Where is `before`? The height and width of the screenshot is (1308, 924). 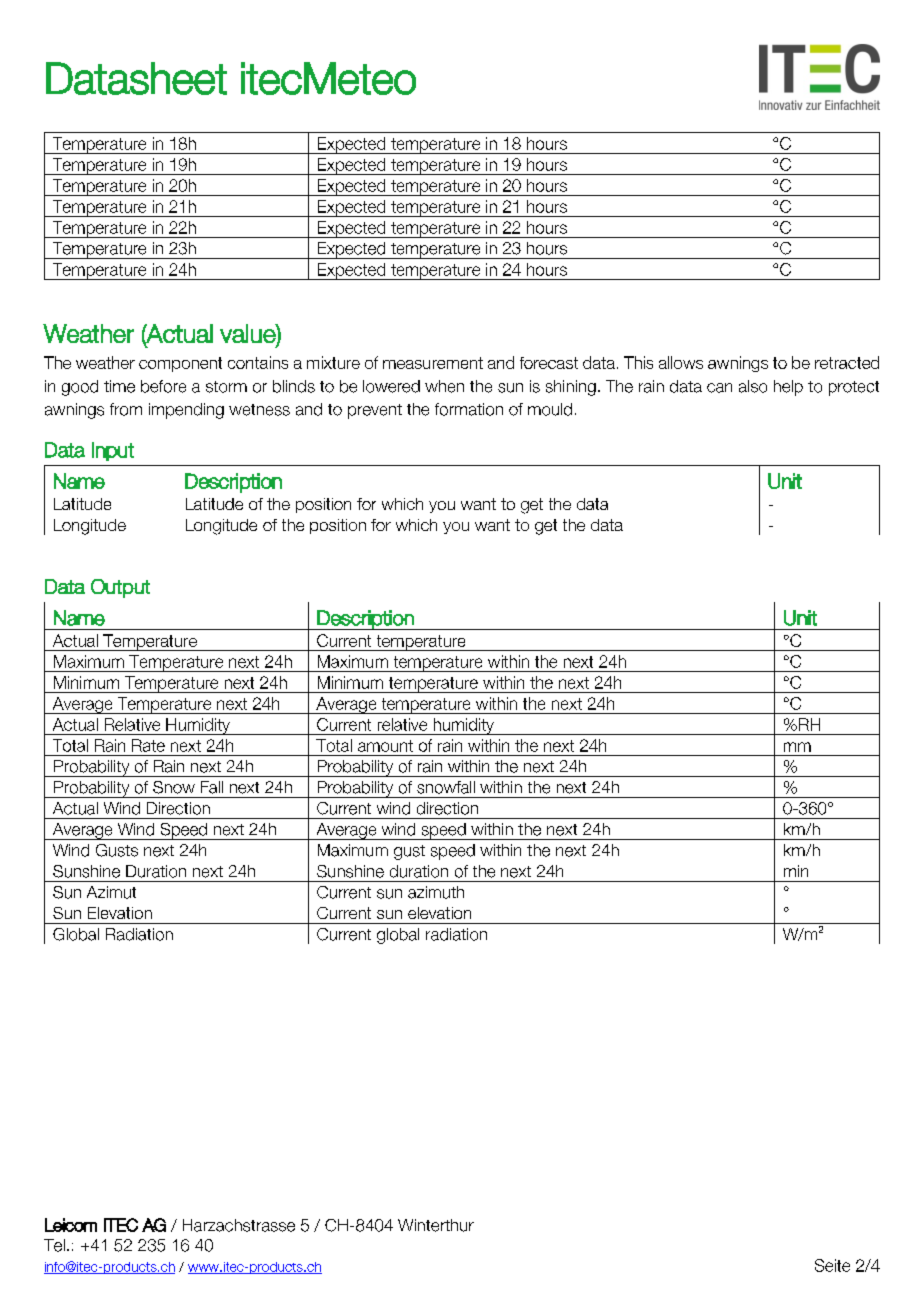
before is located at coordinates (163, 386).
